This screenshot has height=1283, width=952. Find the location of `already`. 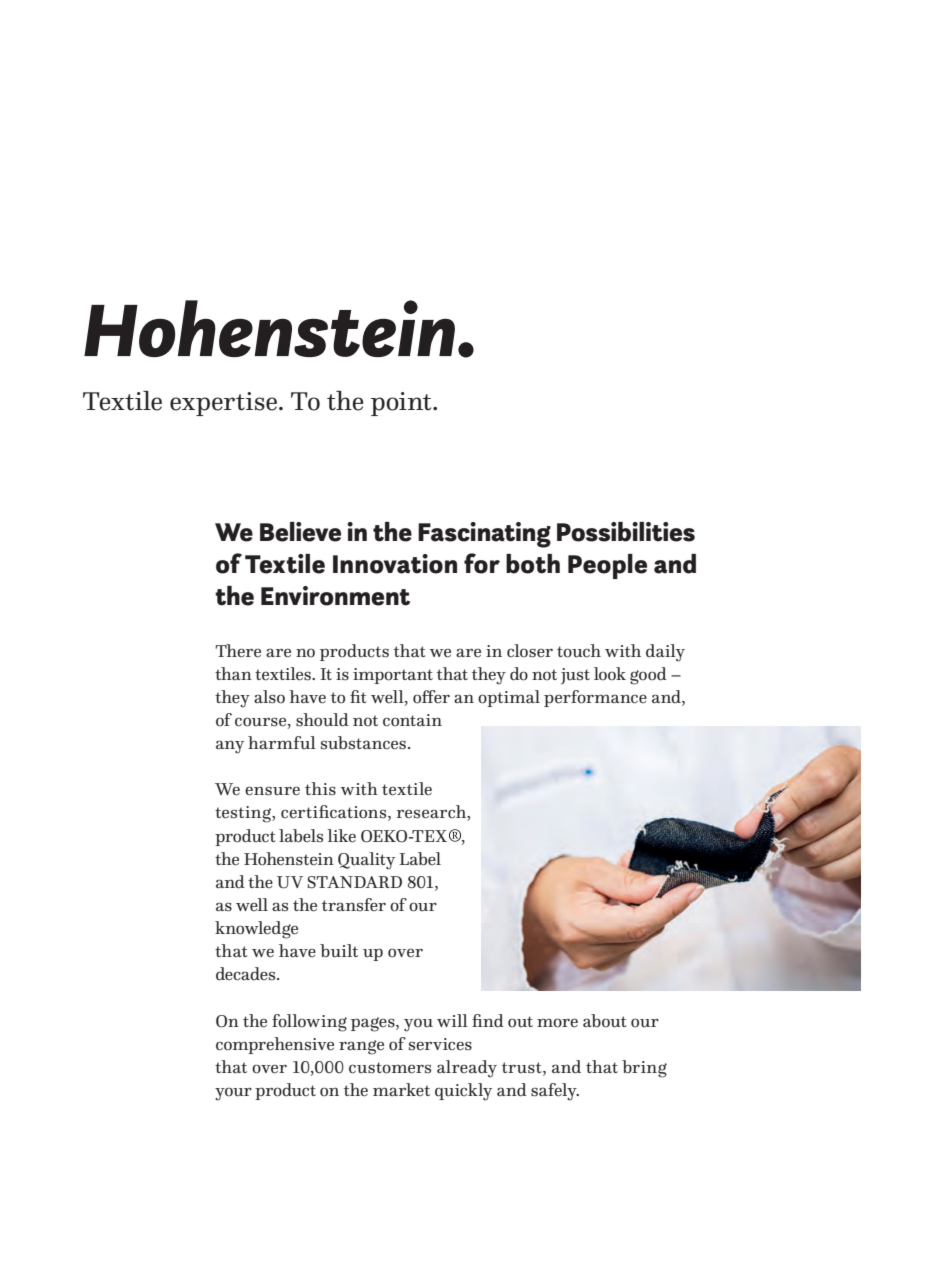

already is located at coordinates (467, 1069).
